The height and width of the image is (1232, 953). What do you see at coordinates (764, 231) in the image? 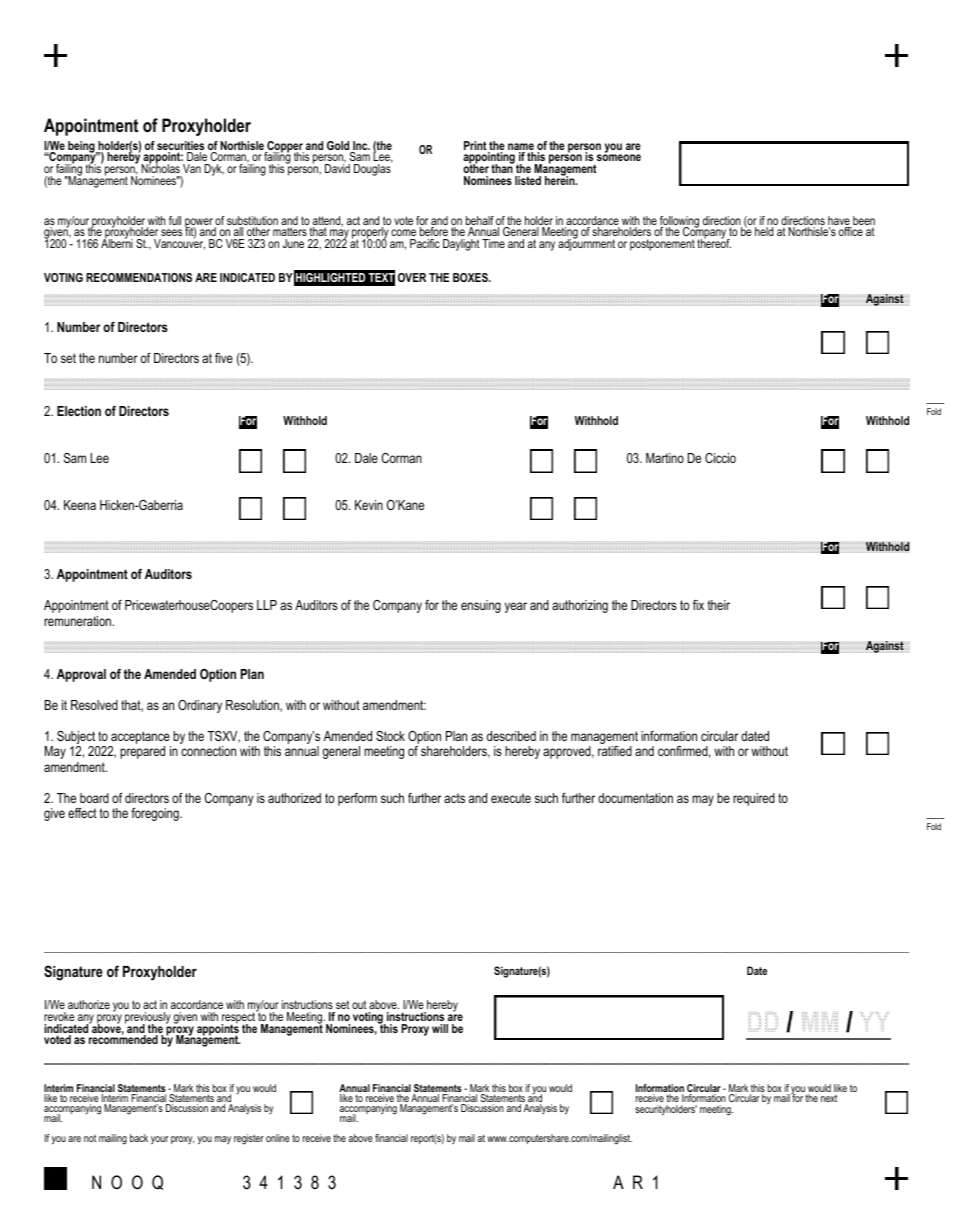
I see `held` at bounding box center [764, 231].
